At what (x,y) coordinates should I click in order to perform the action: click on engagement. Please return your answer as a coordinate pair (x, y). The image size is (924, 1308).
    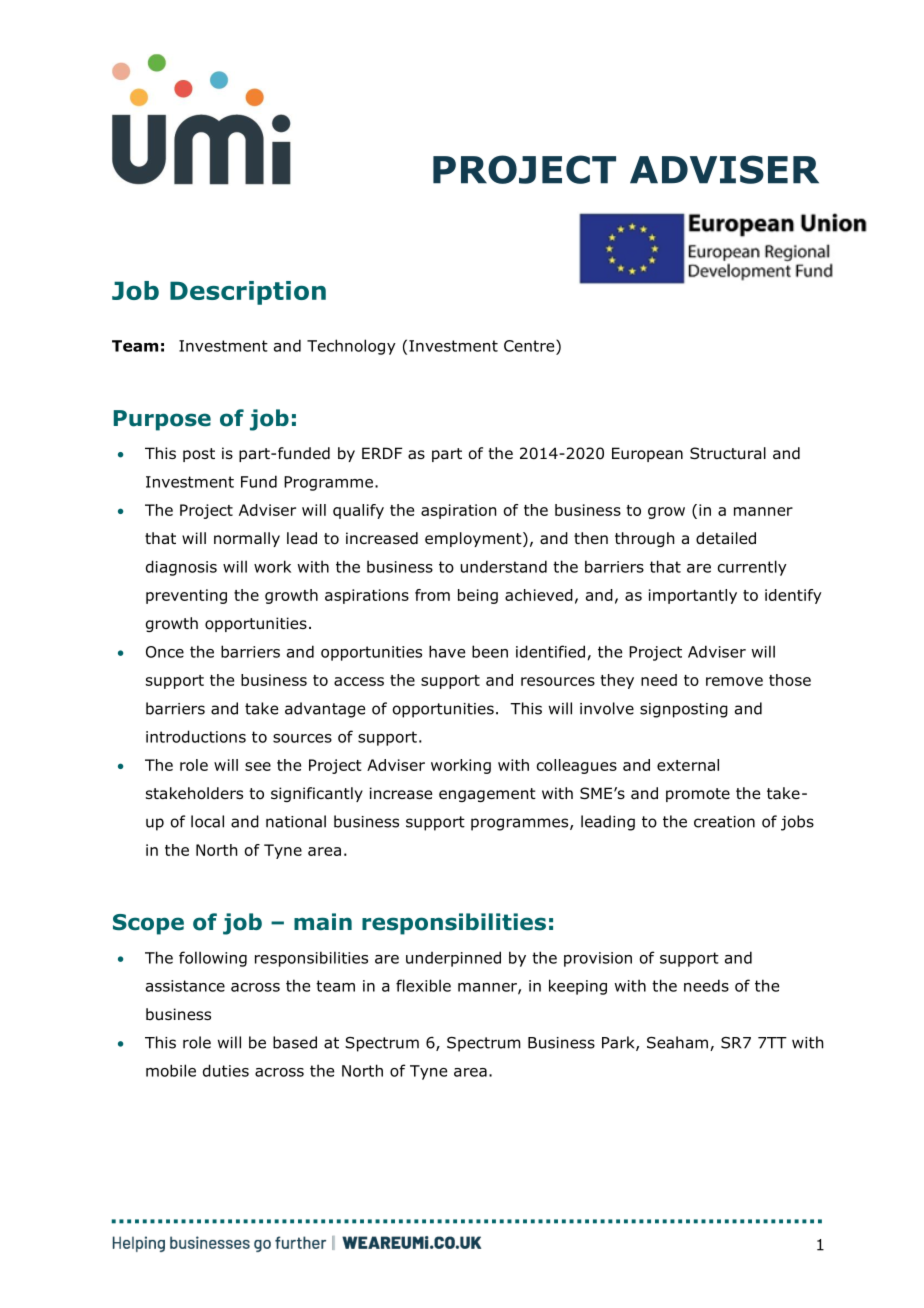
    Looking at the image, I should click on (487, 795).
